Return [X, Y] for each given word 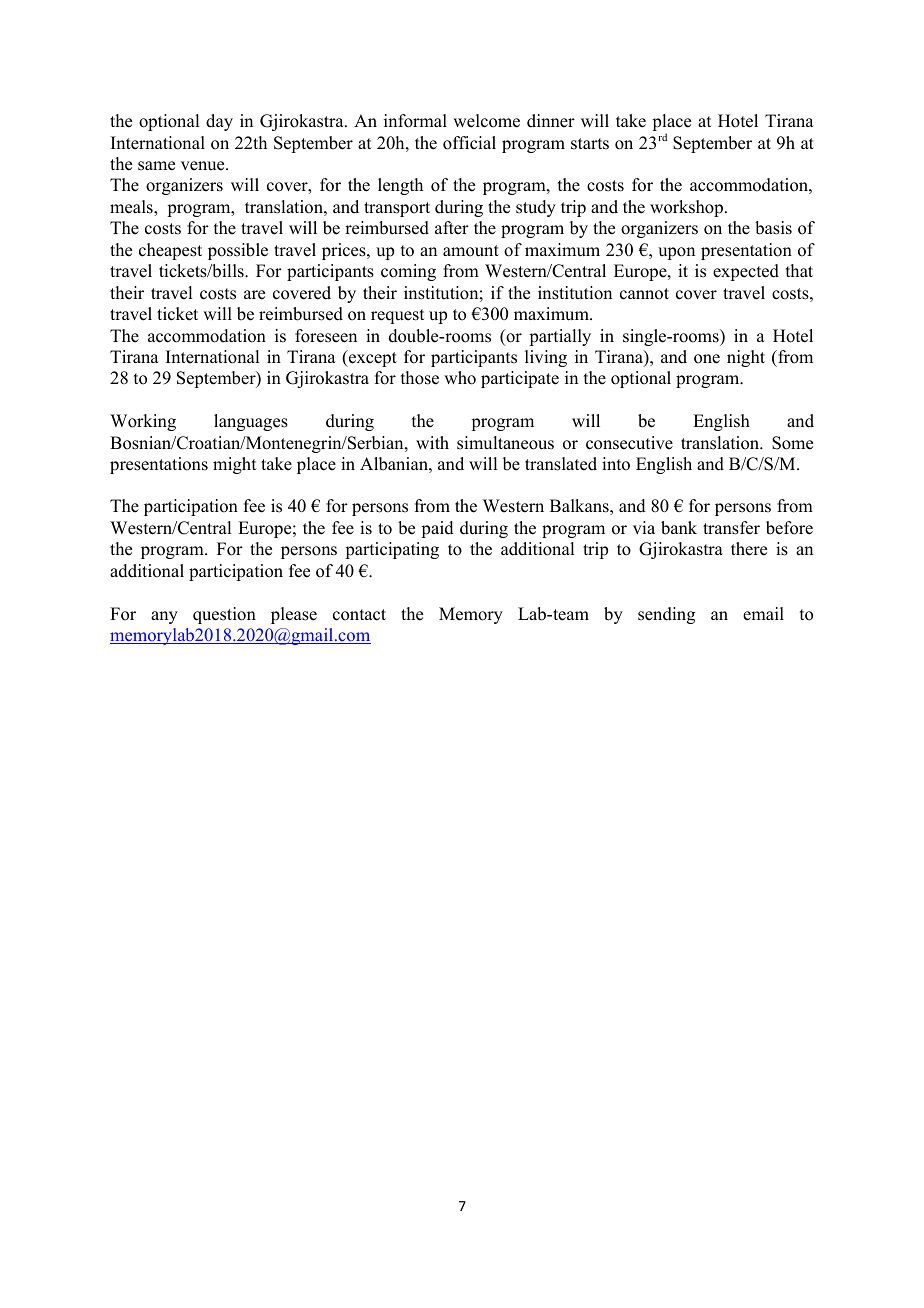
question [224, 615]
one [707, 359]
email [763, 614]
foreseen [326, 336]
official [469, 143]
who [460, 378]
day [219, 122]
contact [359, 615]
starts [590, 144]
